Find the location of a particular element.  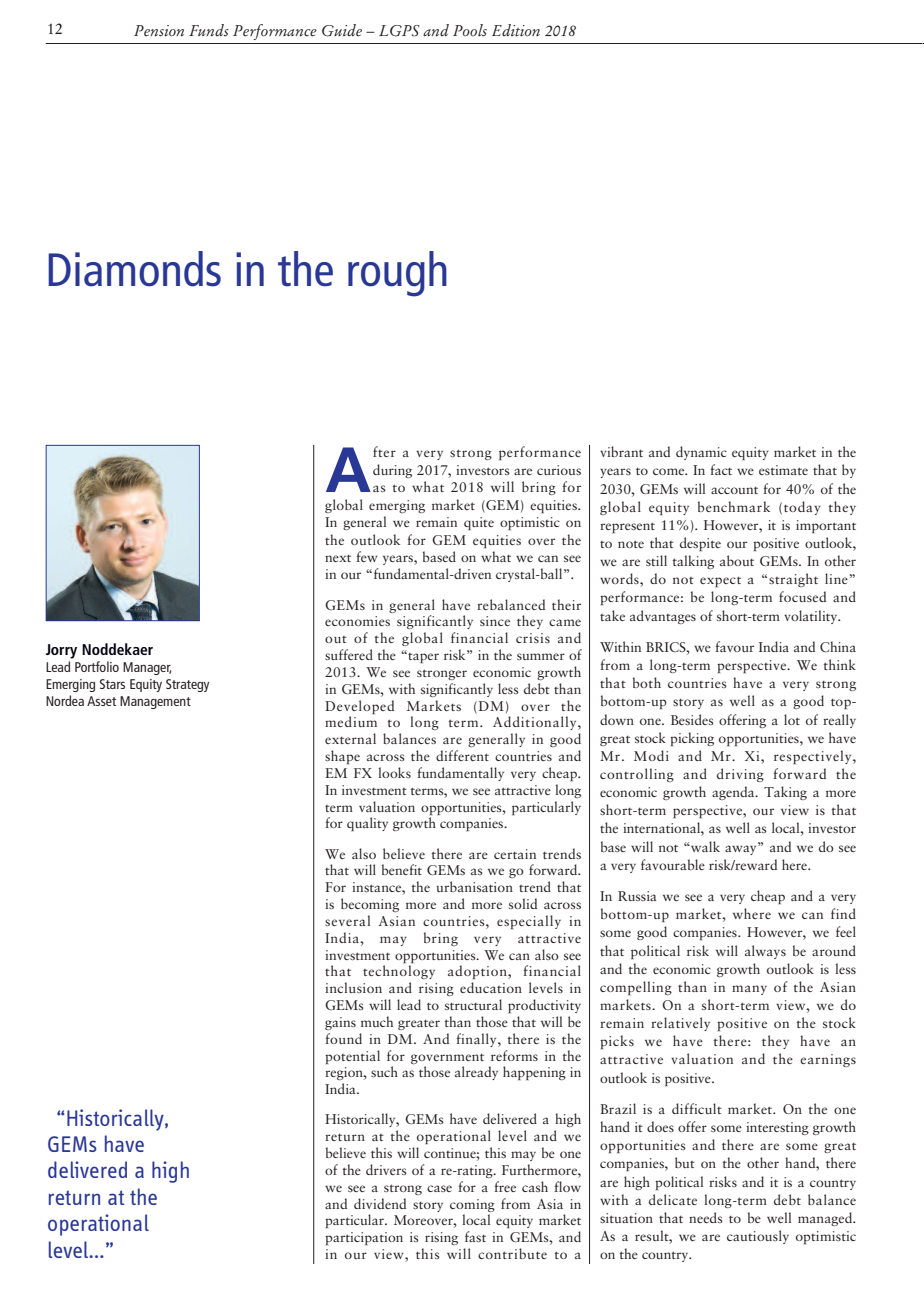

Manager is located at coordinates (147, 668).
